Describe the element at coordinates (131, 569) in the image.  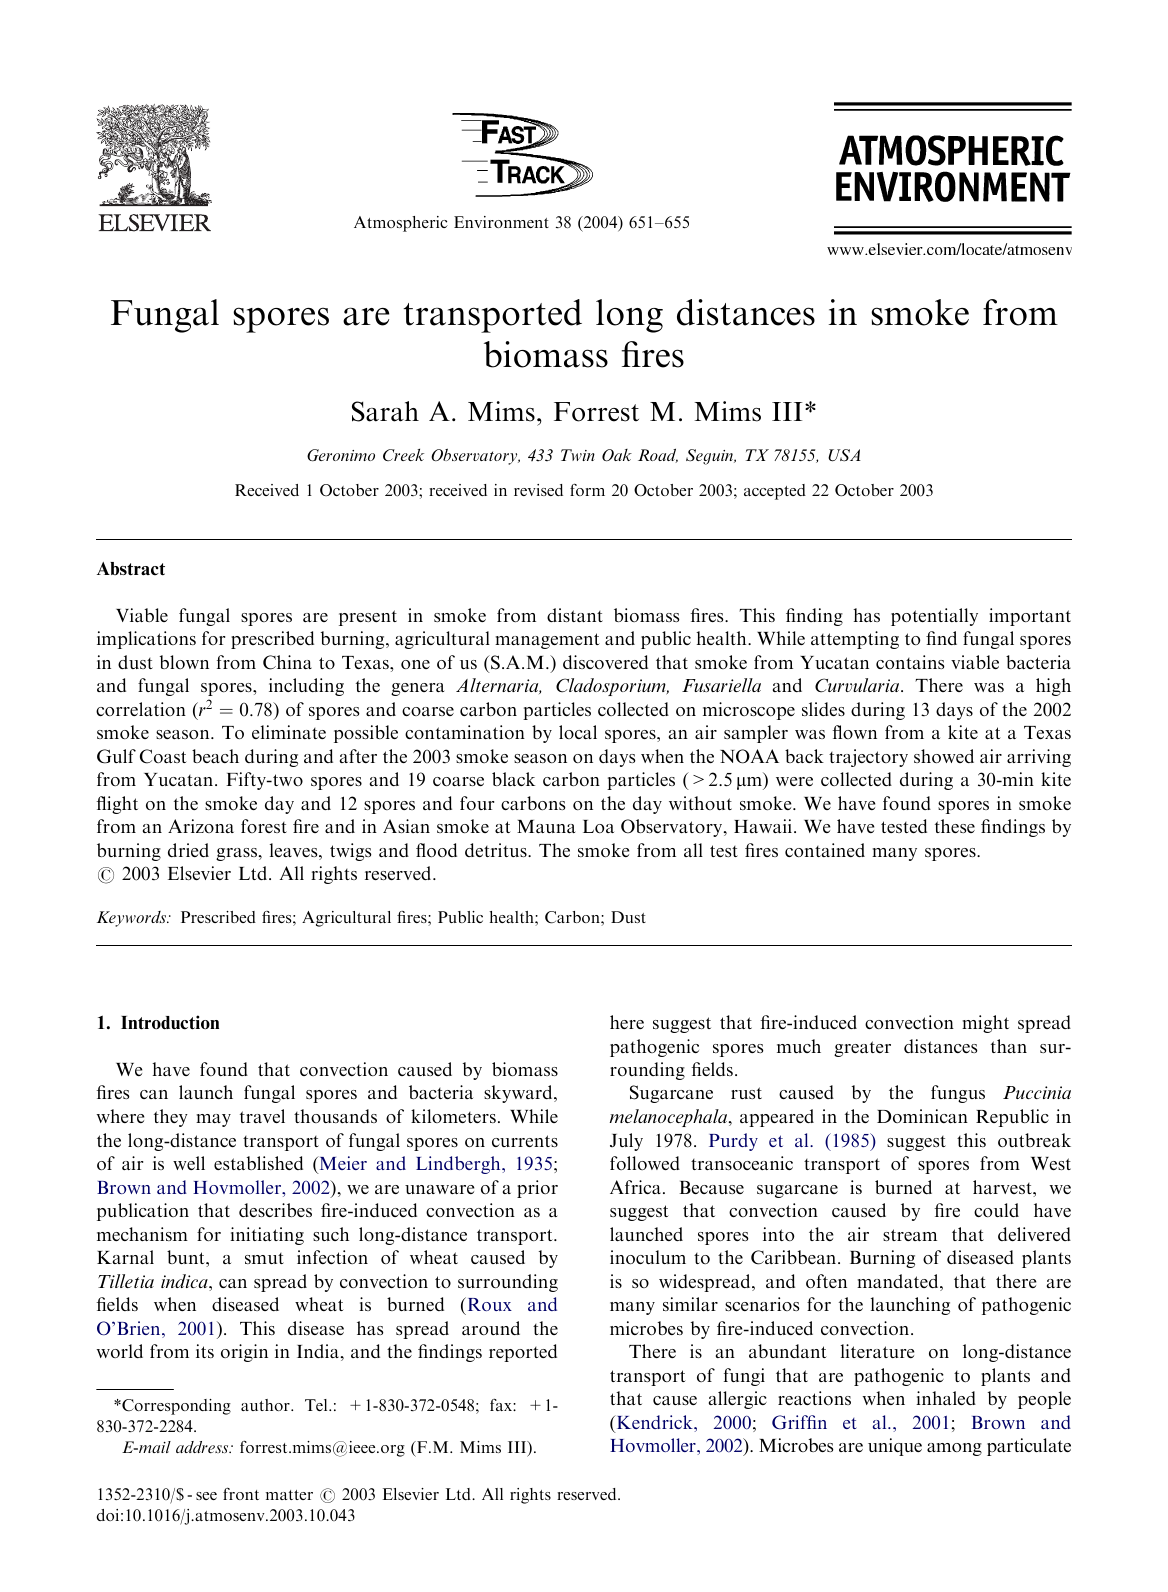
I see `Abstract` at that location.
